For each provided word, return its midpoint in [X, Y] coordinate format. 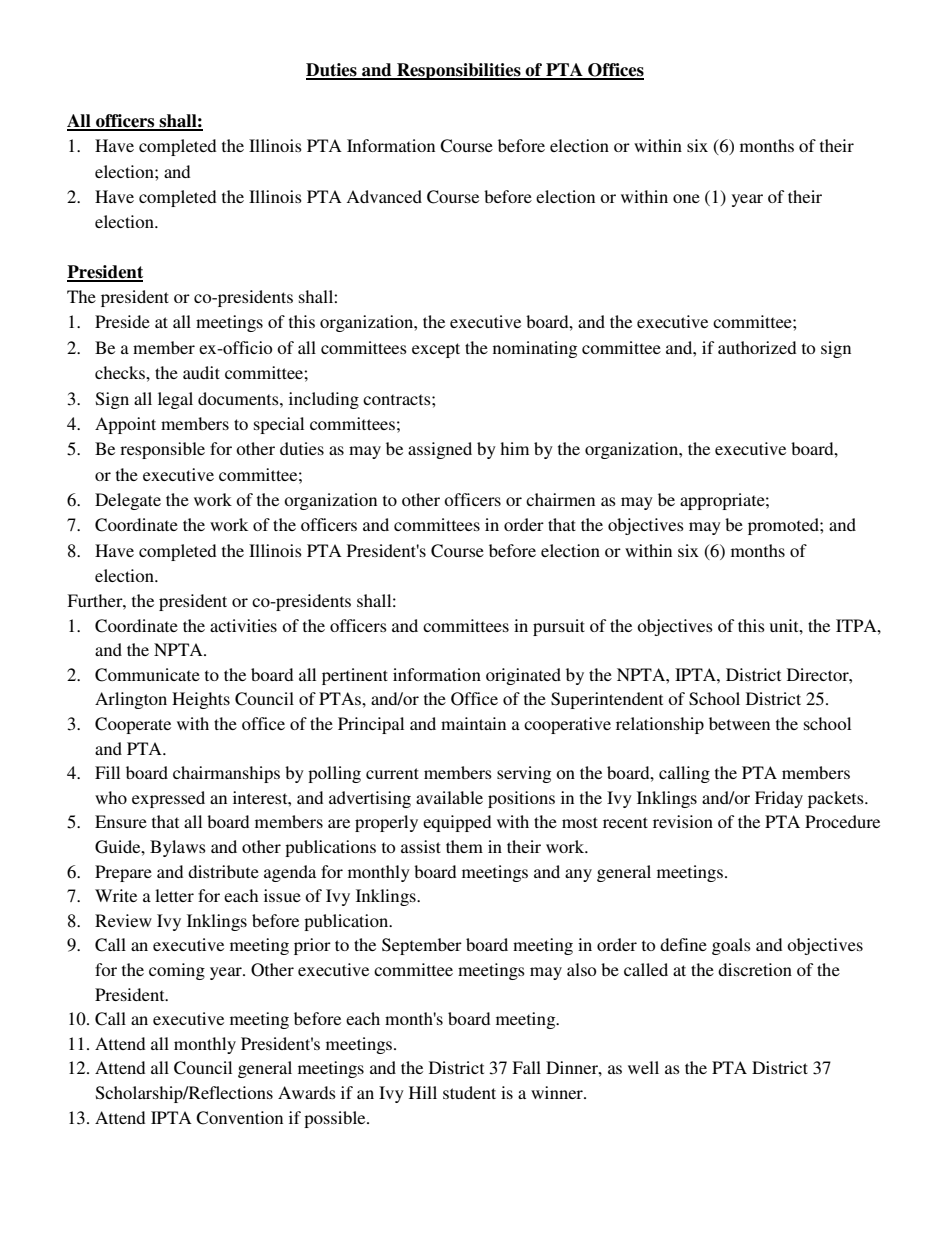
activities [243, 625]
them [464, 846]
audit [201, 372]
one [686, 198]
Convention [239, 1118]
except [436, 350]
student [469, 1092]
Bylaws [178, 848]
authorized [757, 347]
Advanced [384, 196]
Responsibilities [459, 71]
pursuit [559, 627]
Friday [779, 799]
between [739, 723]
